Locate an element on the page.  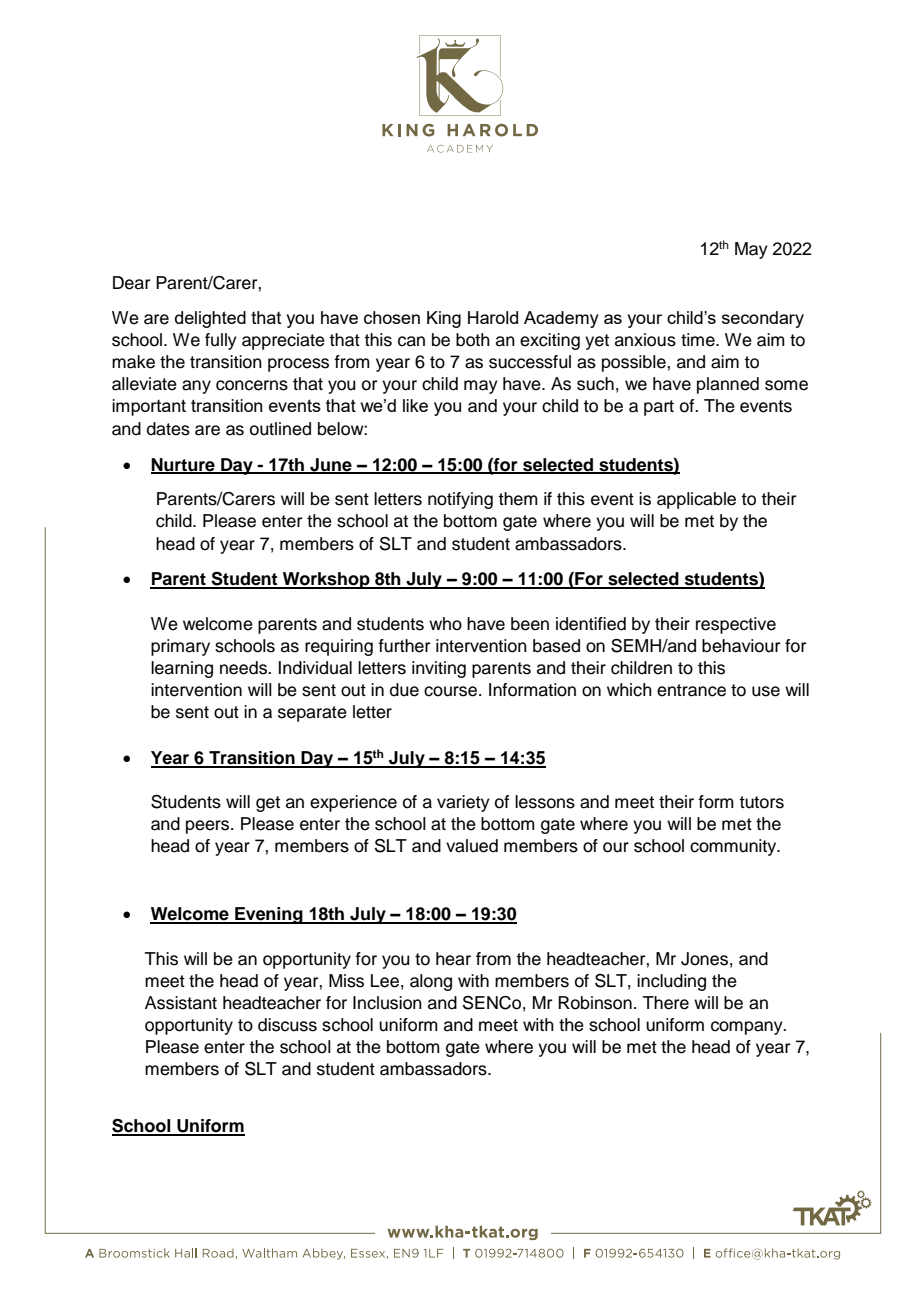
behaviour is located at coordinates (741, 646).
